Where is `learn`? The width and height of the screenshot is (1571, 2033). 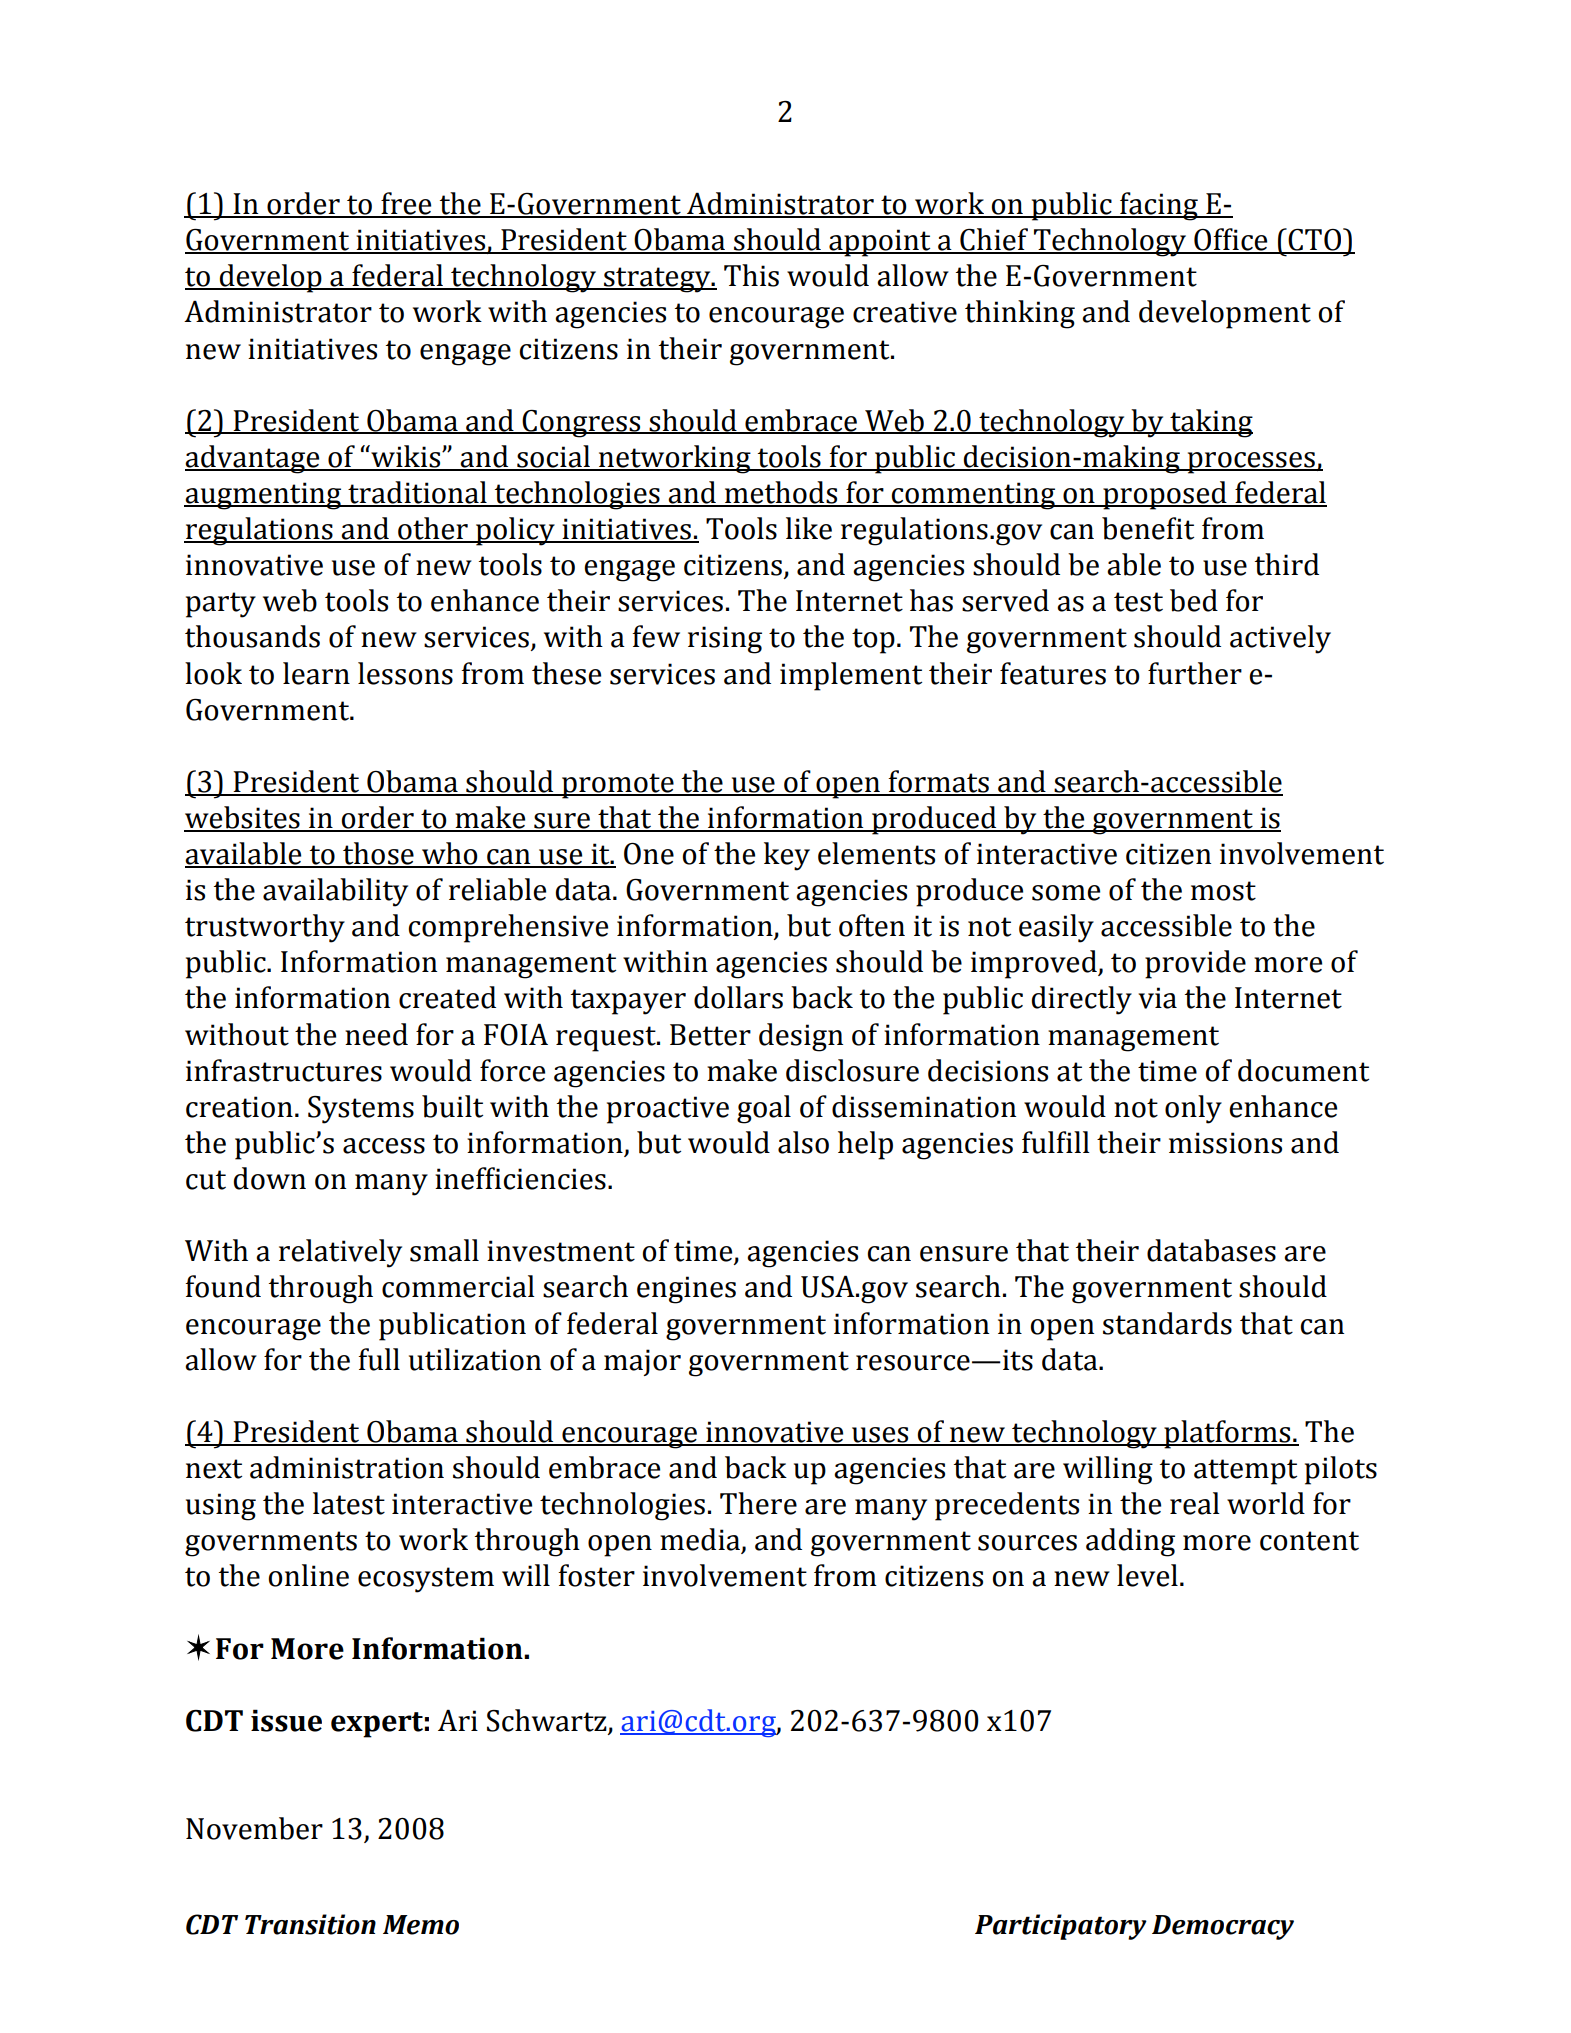
learn is located at coordinates (316, 673).
